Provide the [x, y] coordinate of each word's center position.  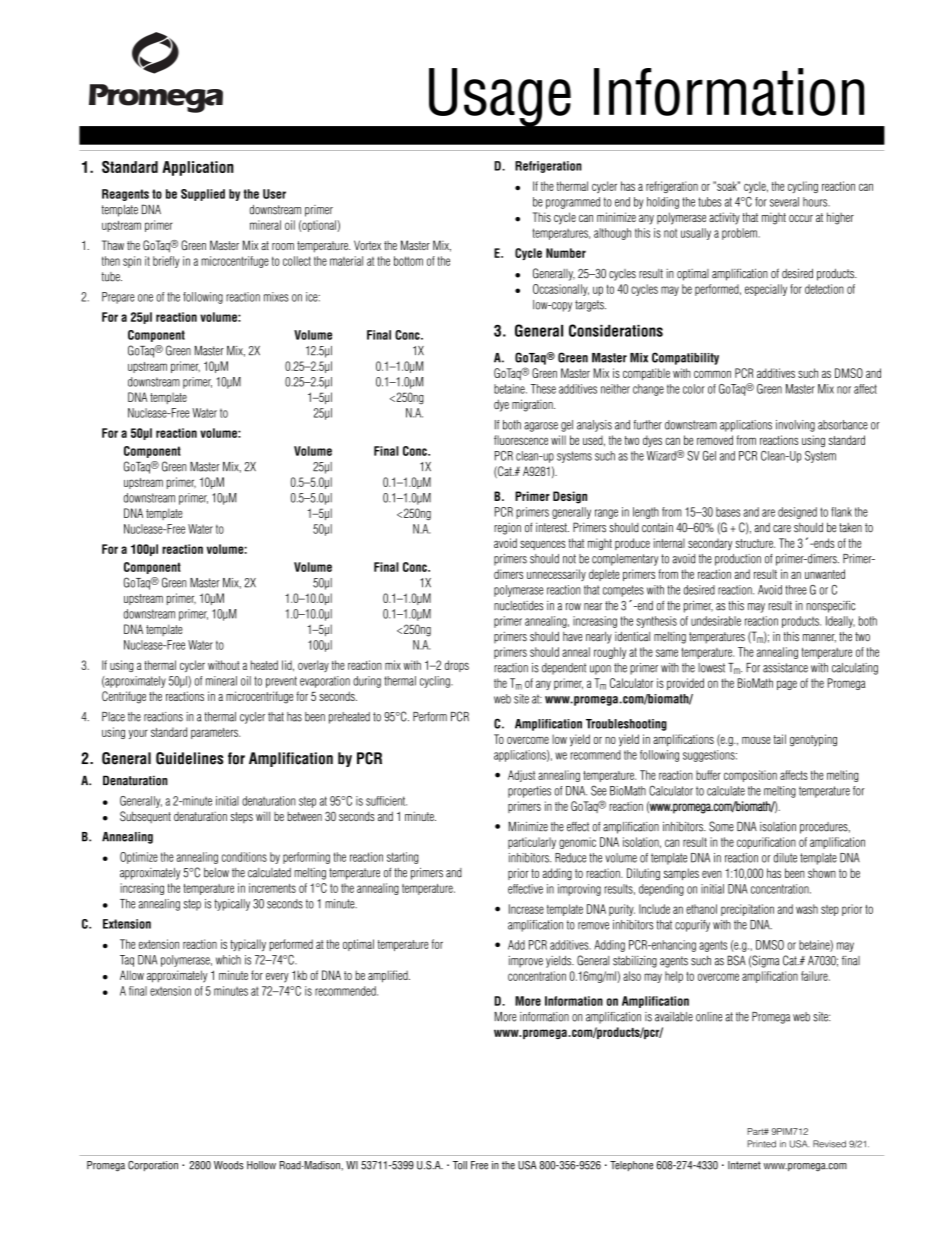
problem [740, 234]
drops [457, 666]
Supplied [203, 195]
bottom [408, 261]
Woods [229, 1165]
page [787, 685]
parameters [215, 733]
